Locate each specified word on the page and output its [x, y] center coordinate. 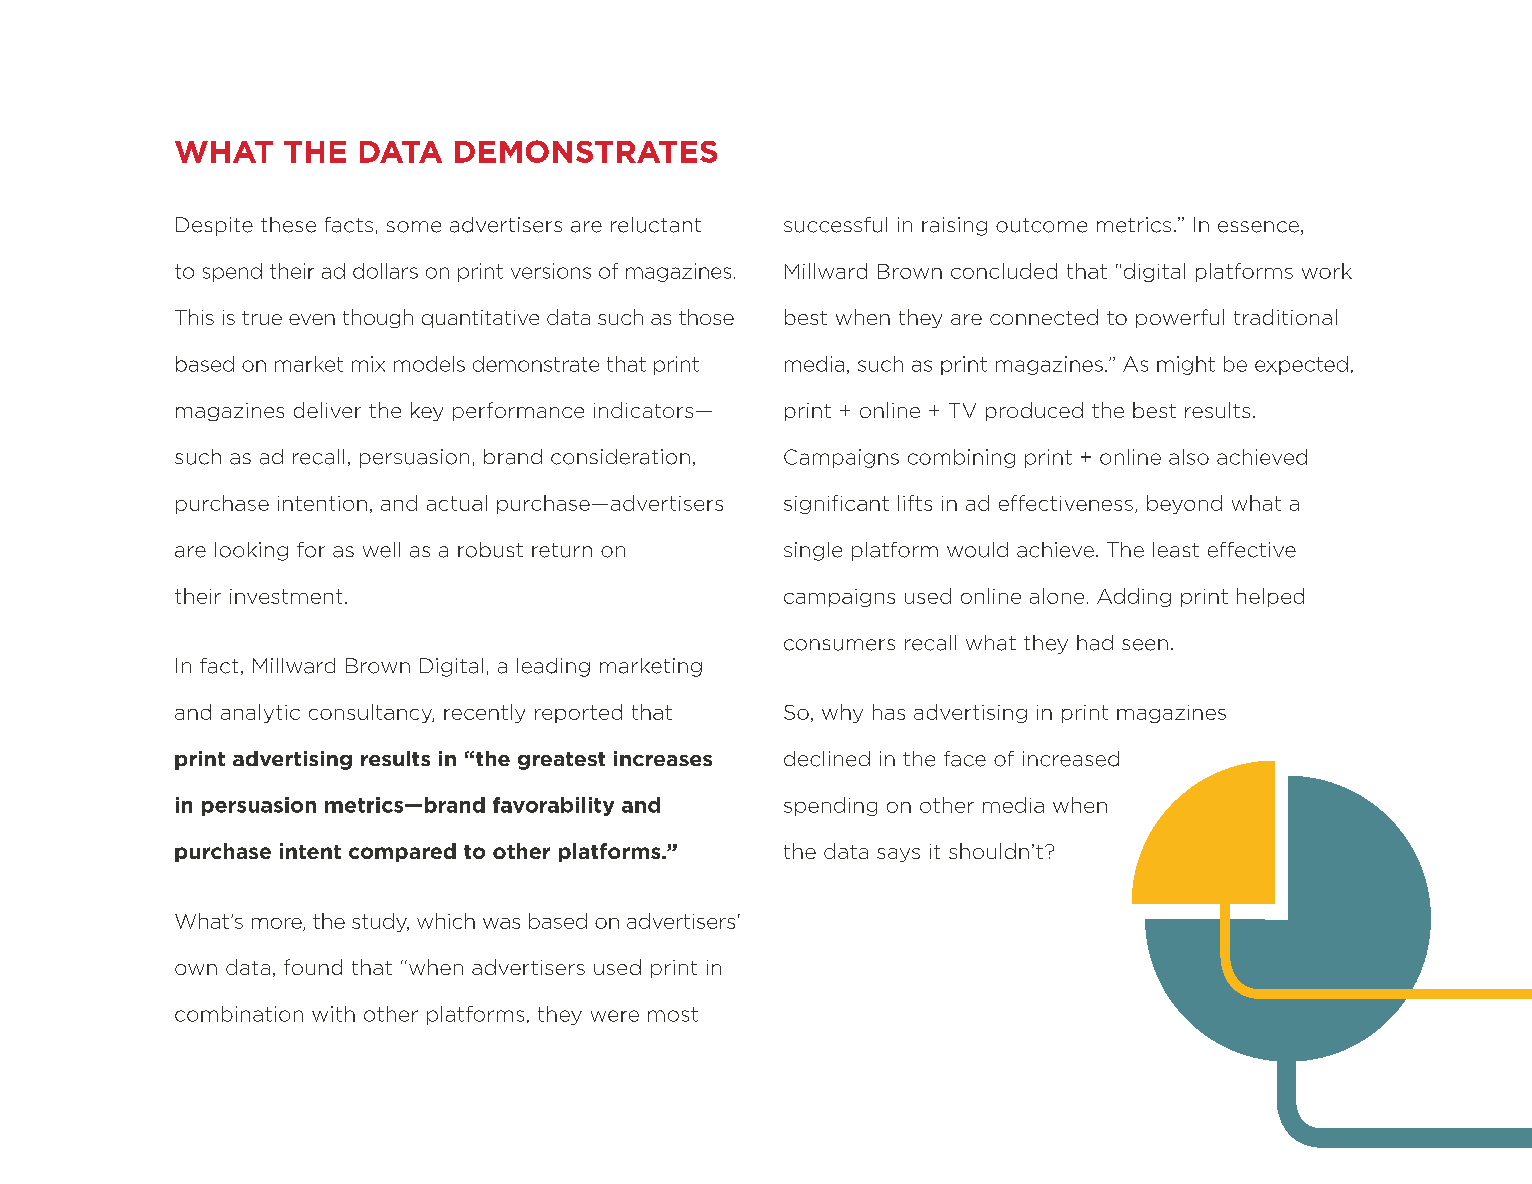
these [288, 225]
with [333, 1014]
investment [286, 596]
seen [1145, 645]
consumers [839, 645]
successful [835, 225]
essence [1258, 227]
